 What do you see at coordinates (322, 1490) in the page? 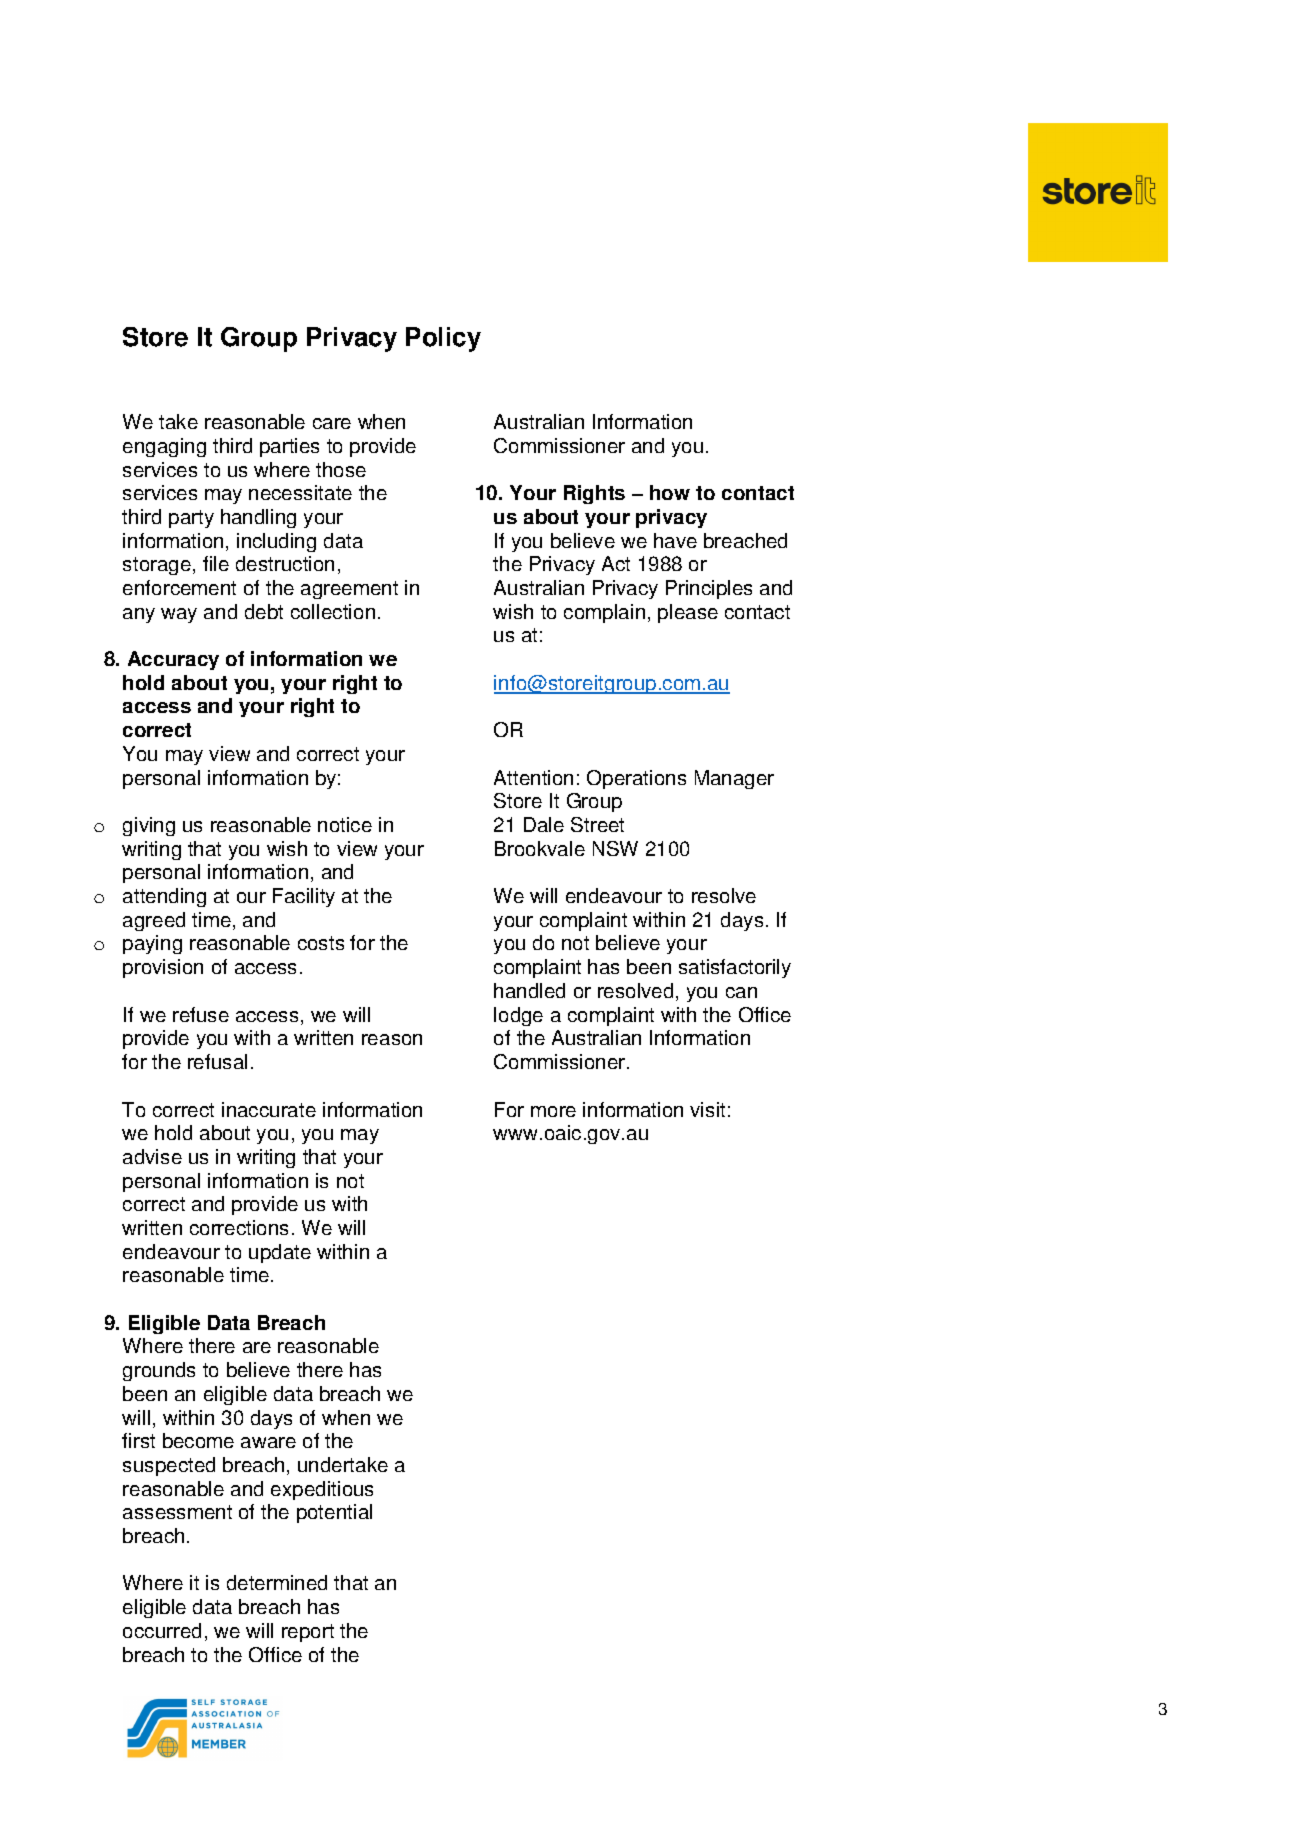
I see `expeditious` at bounding box center [322, 1490].
